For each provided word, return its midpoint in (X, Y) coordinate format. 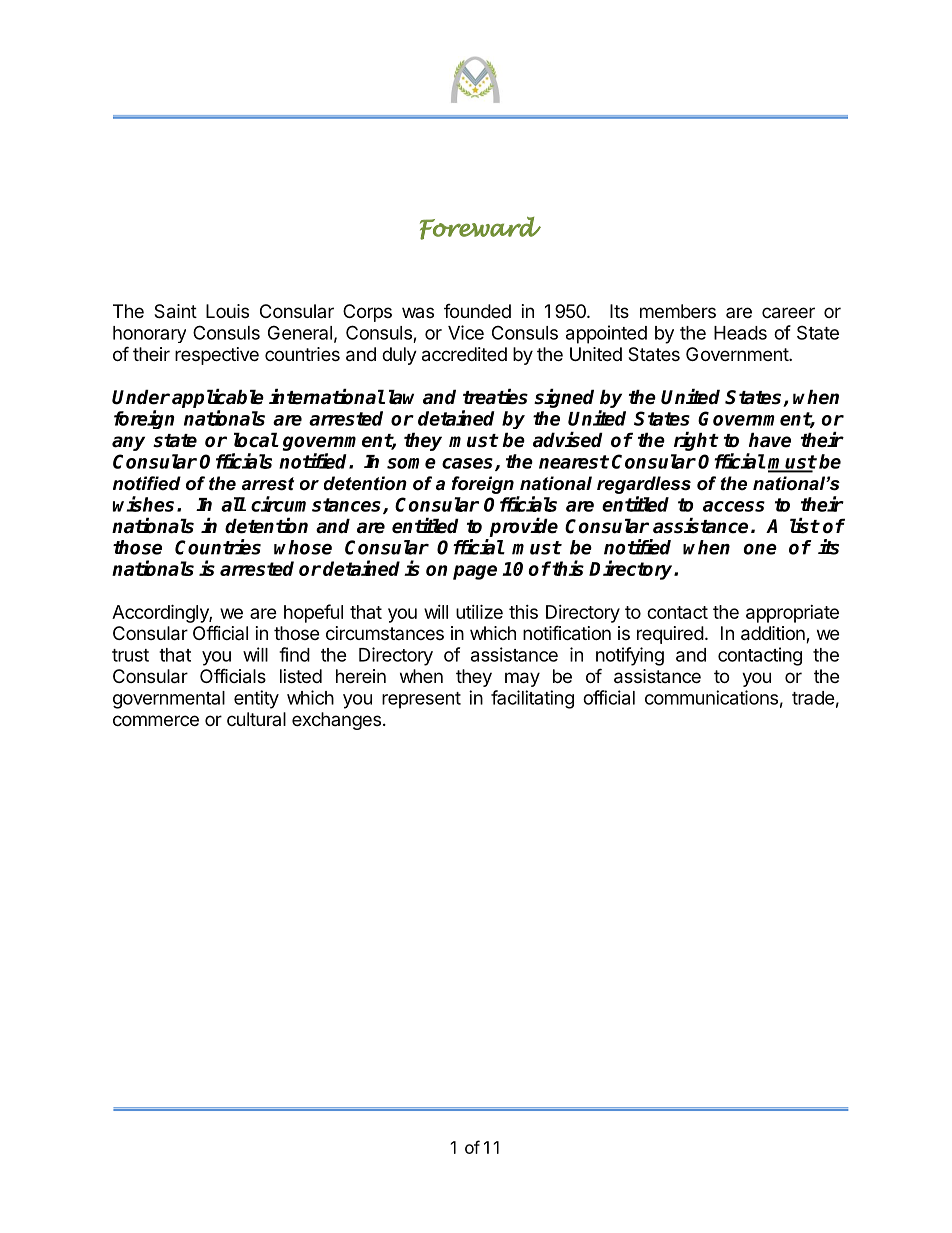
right (696, 441)
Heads (740, 333)
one (760, 549)
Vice (466, 332)
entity (256, 699)
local (256, 440)
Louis (227, 311)
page (475, 572)
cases (469, 464)
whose (303, 547)
